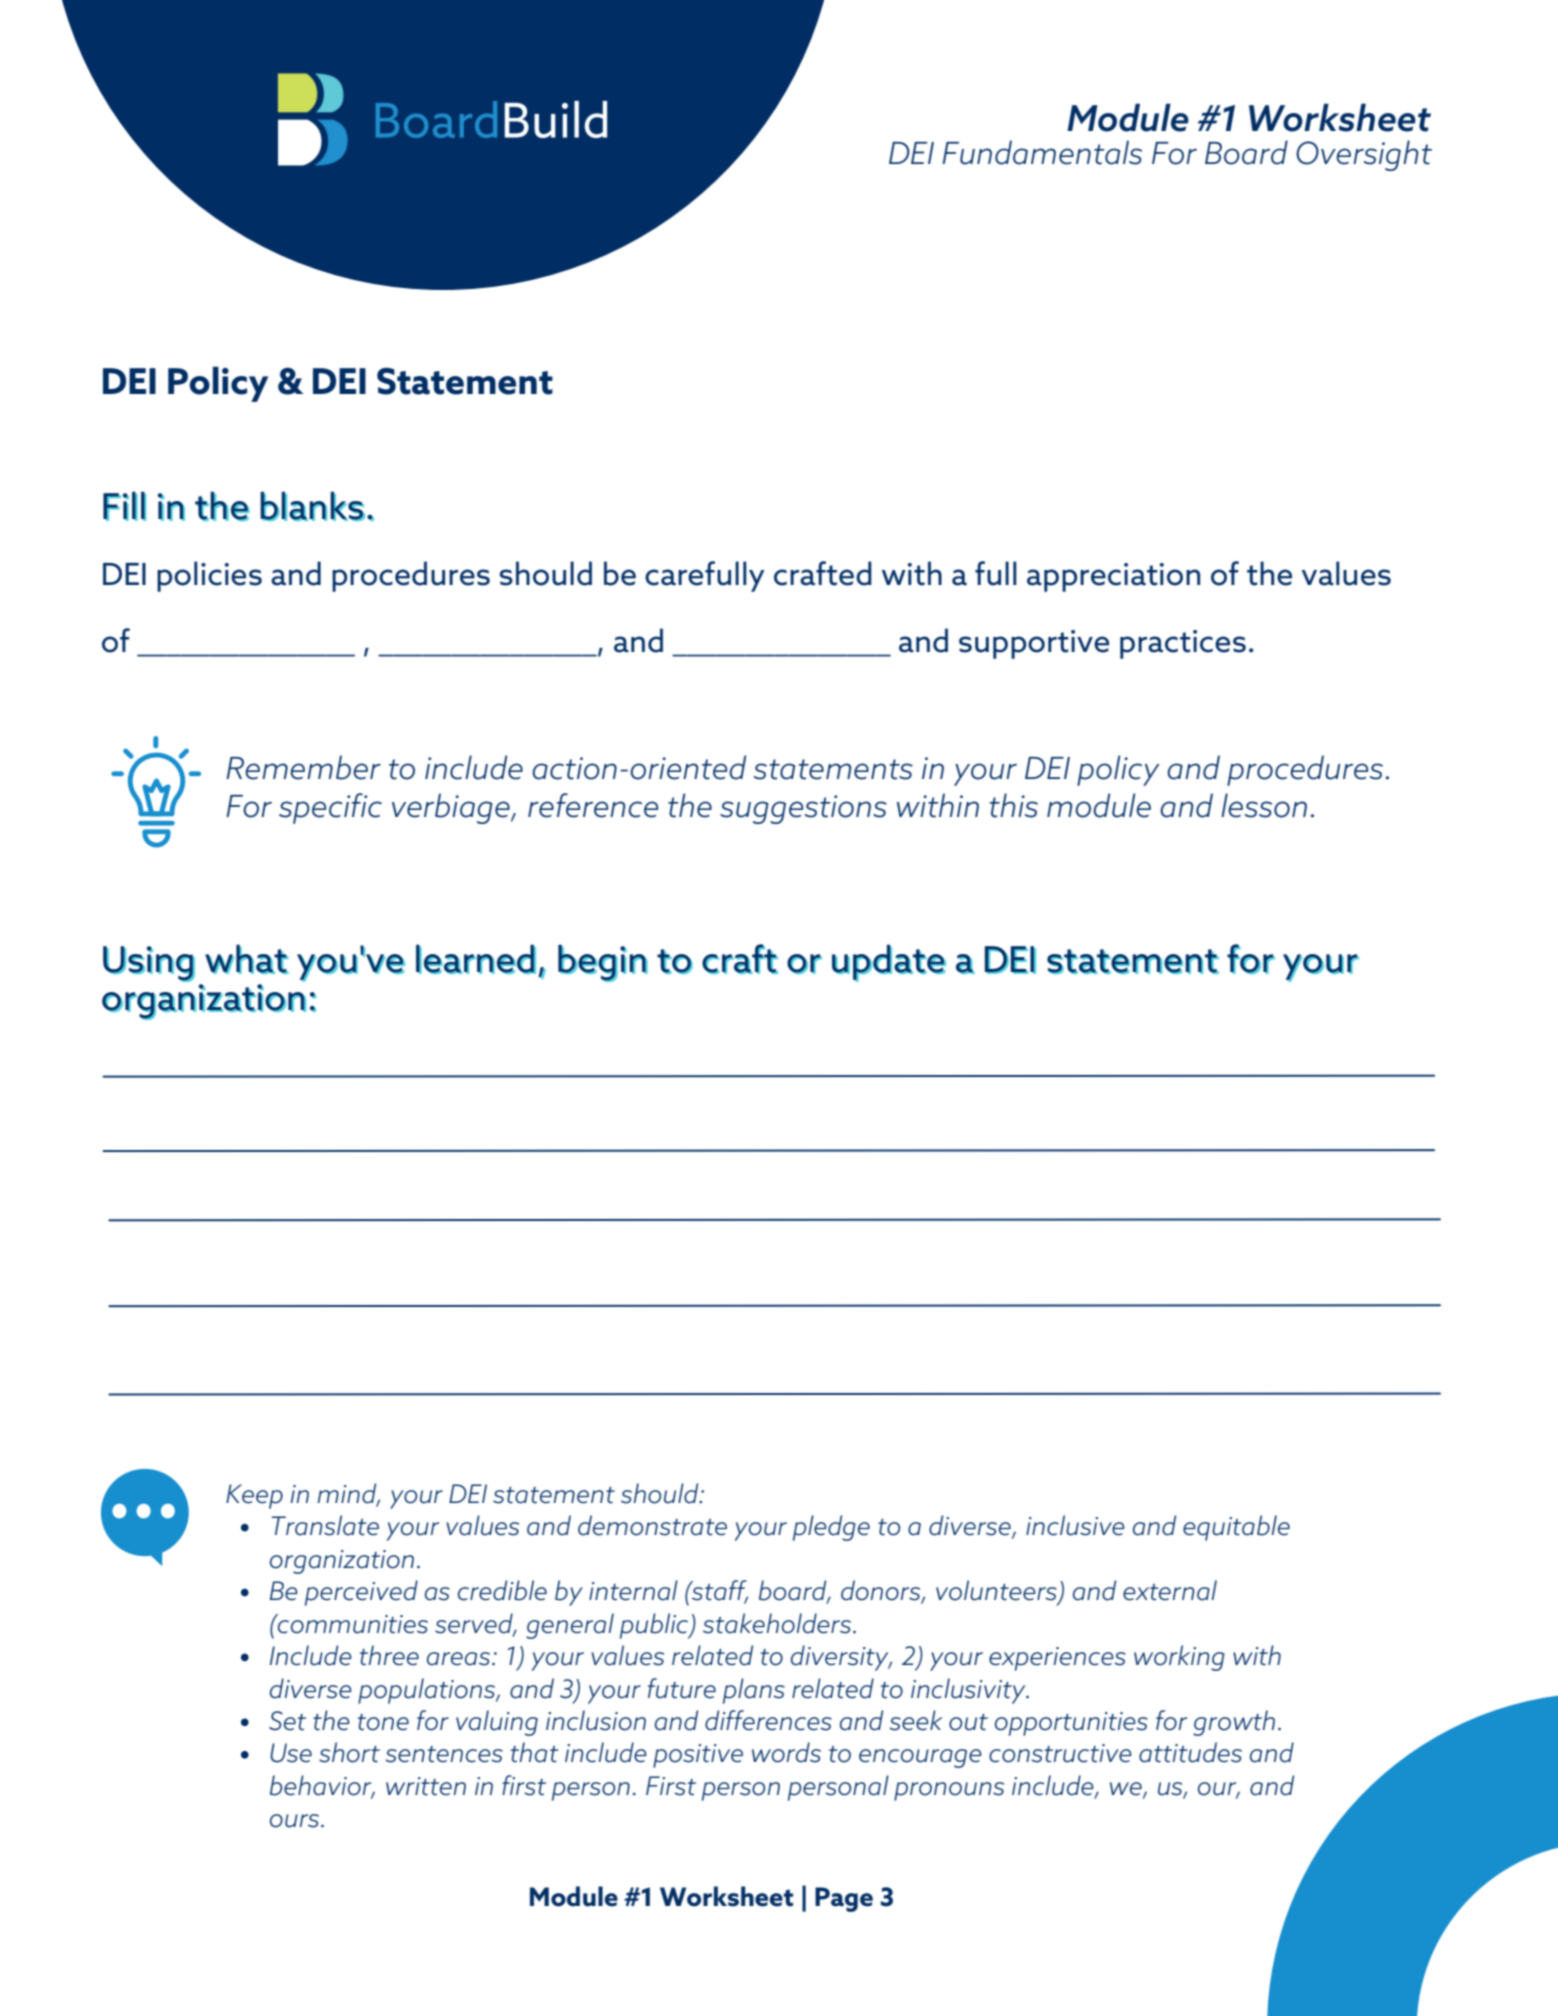  What do you see at coordinates (254, 1496) in the page?
I see `Keep` at bounding box center [254, 1496].
